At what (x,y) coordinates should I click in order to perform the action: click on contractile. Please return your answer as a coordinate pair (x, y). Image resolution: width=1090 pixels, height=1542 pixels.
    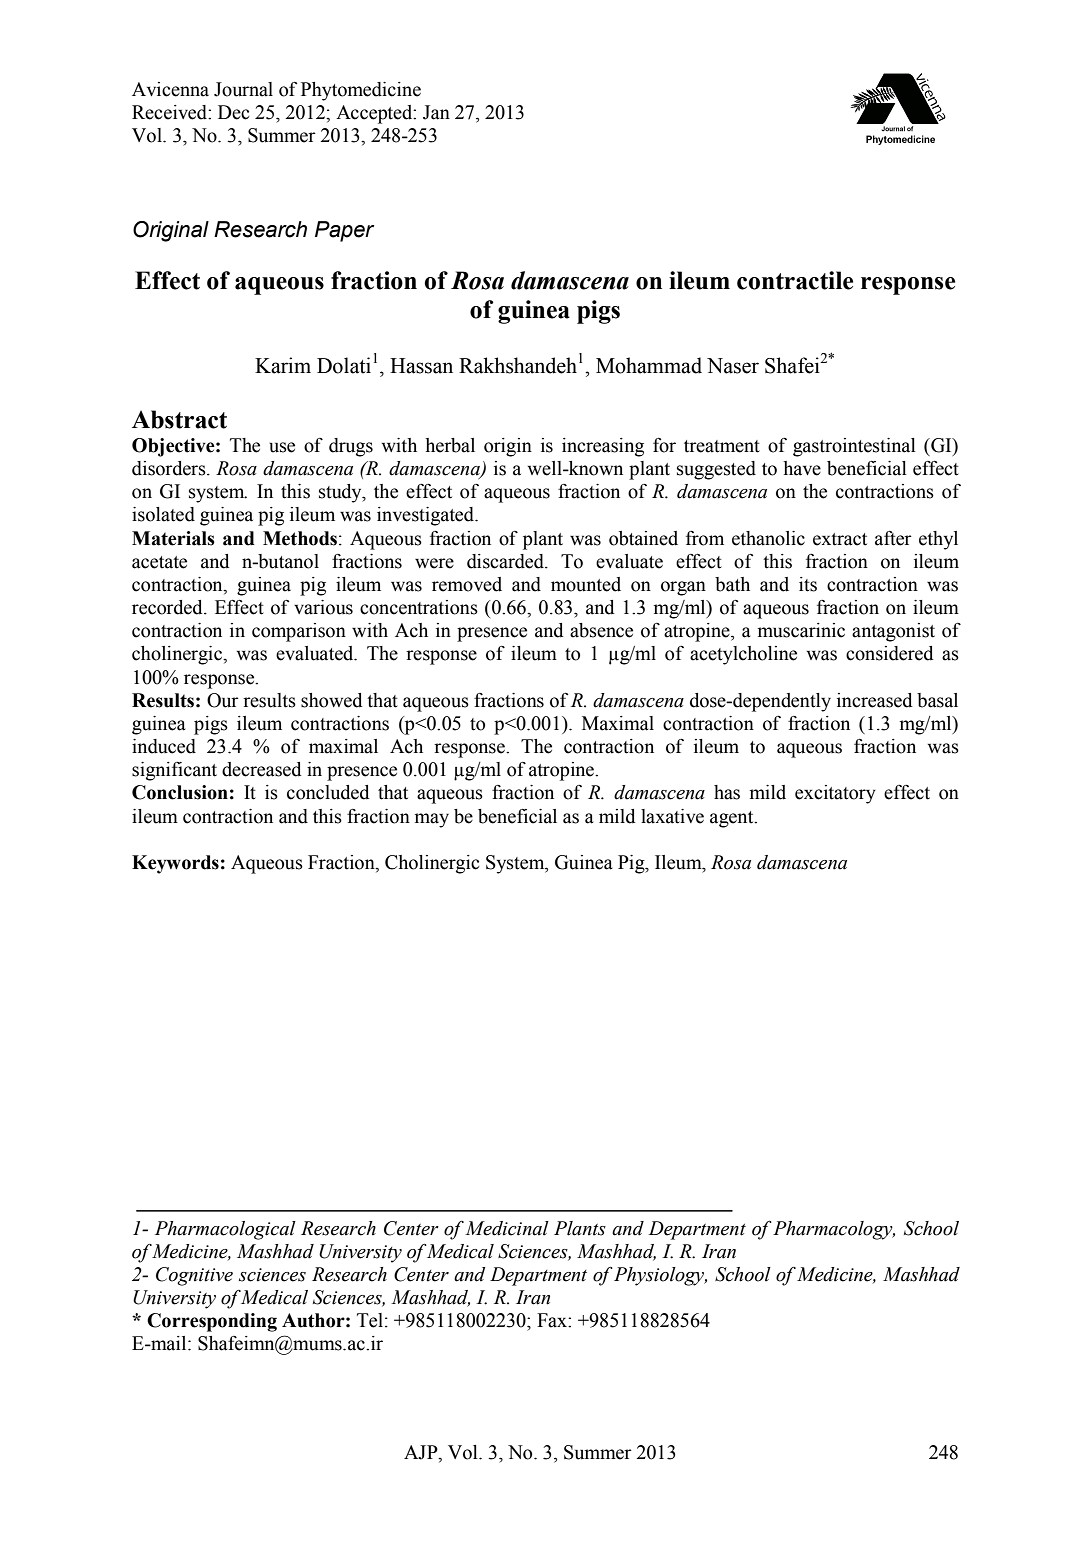
    Looking at the image, I should click on (795, 280).
